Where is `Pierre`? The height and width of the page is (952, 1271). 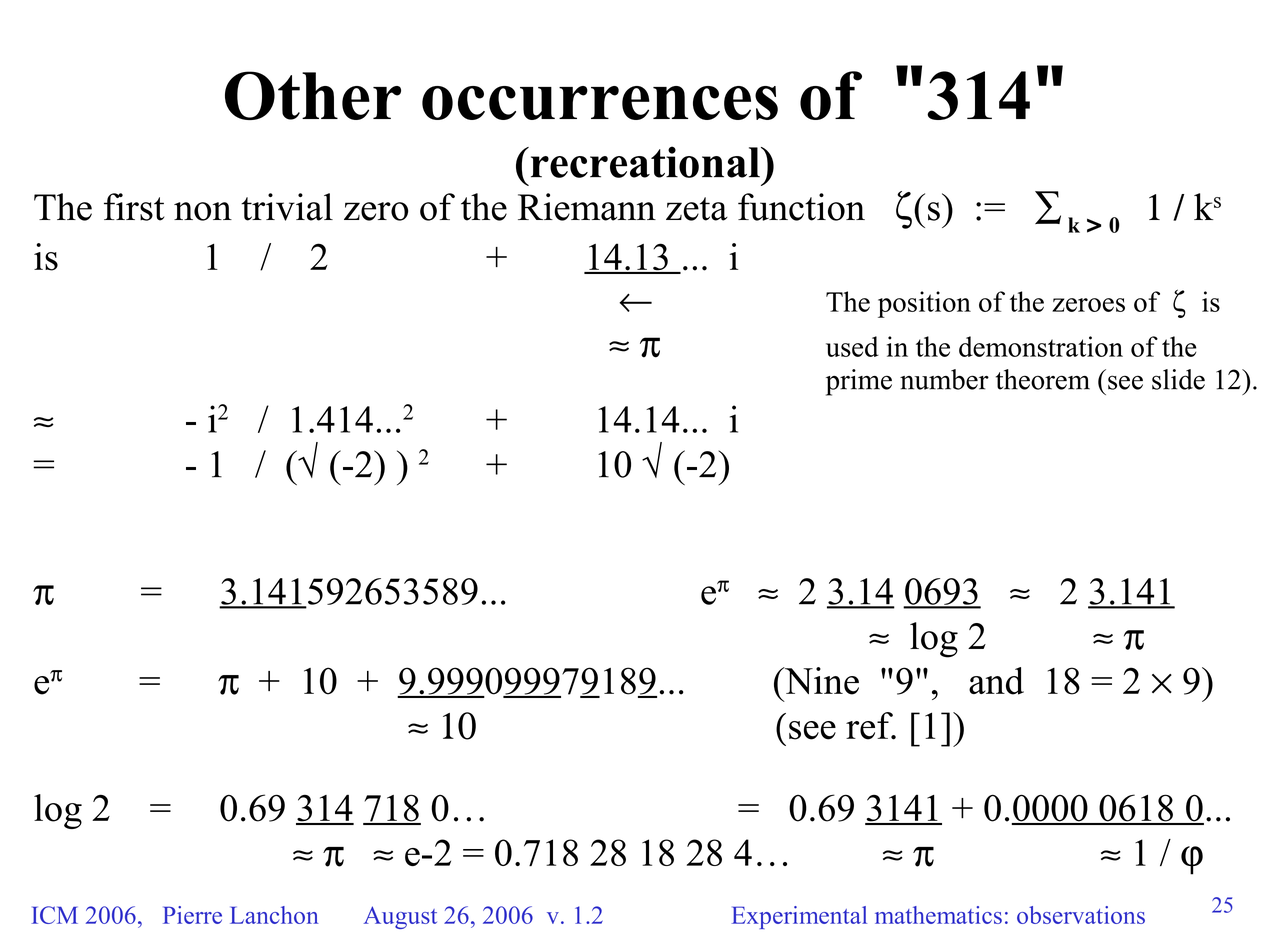 Pierre is located at coordinates (192, 915).
